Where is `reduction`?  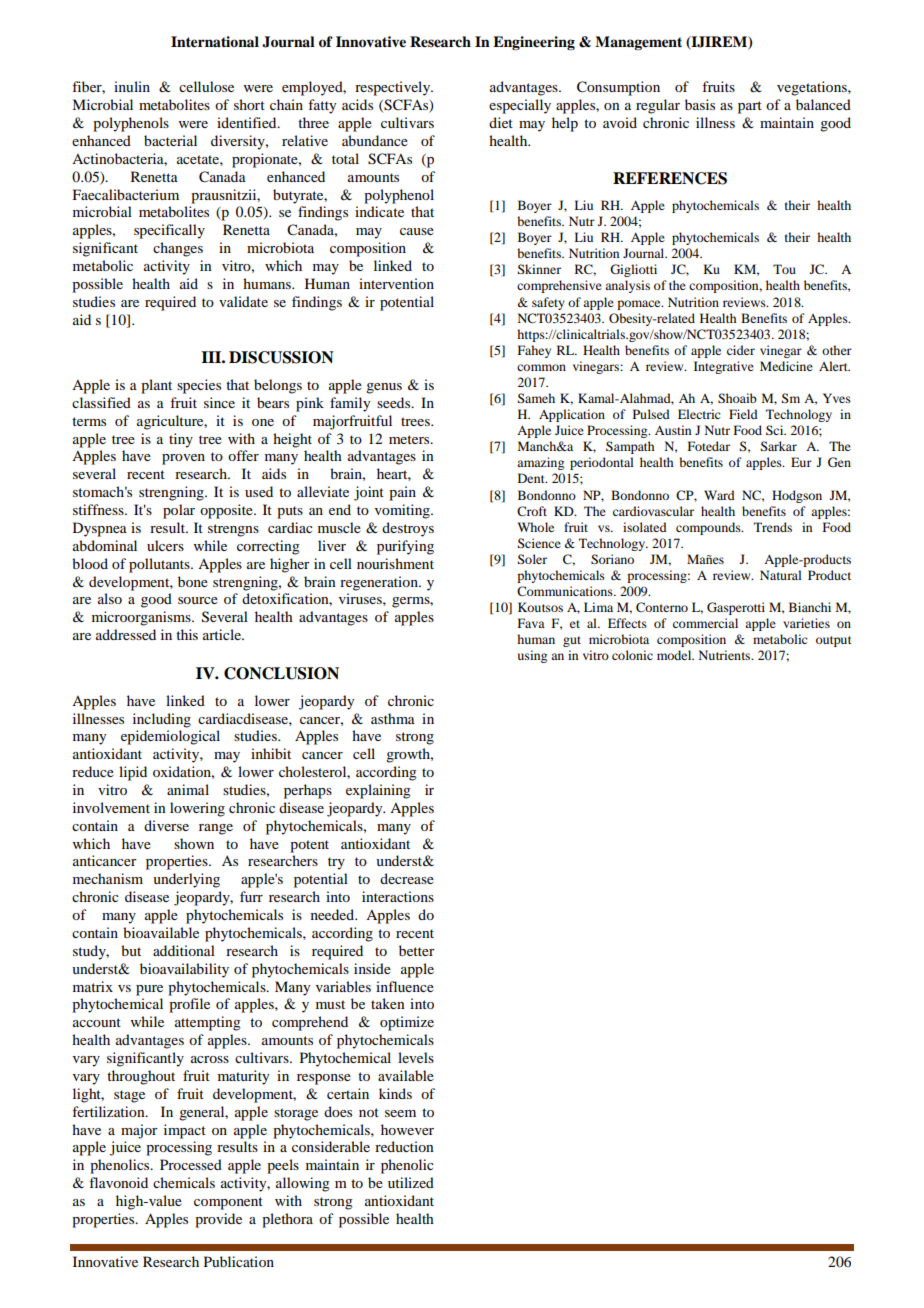
reduction is located at coordinates (404, 1146).
